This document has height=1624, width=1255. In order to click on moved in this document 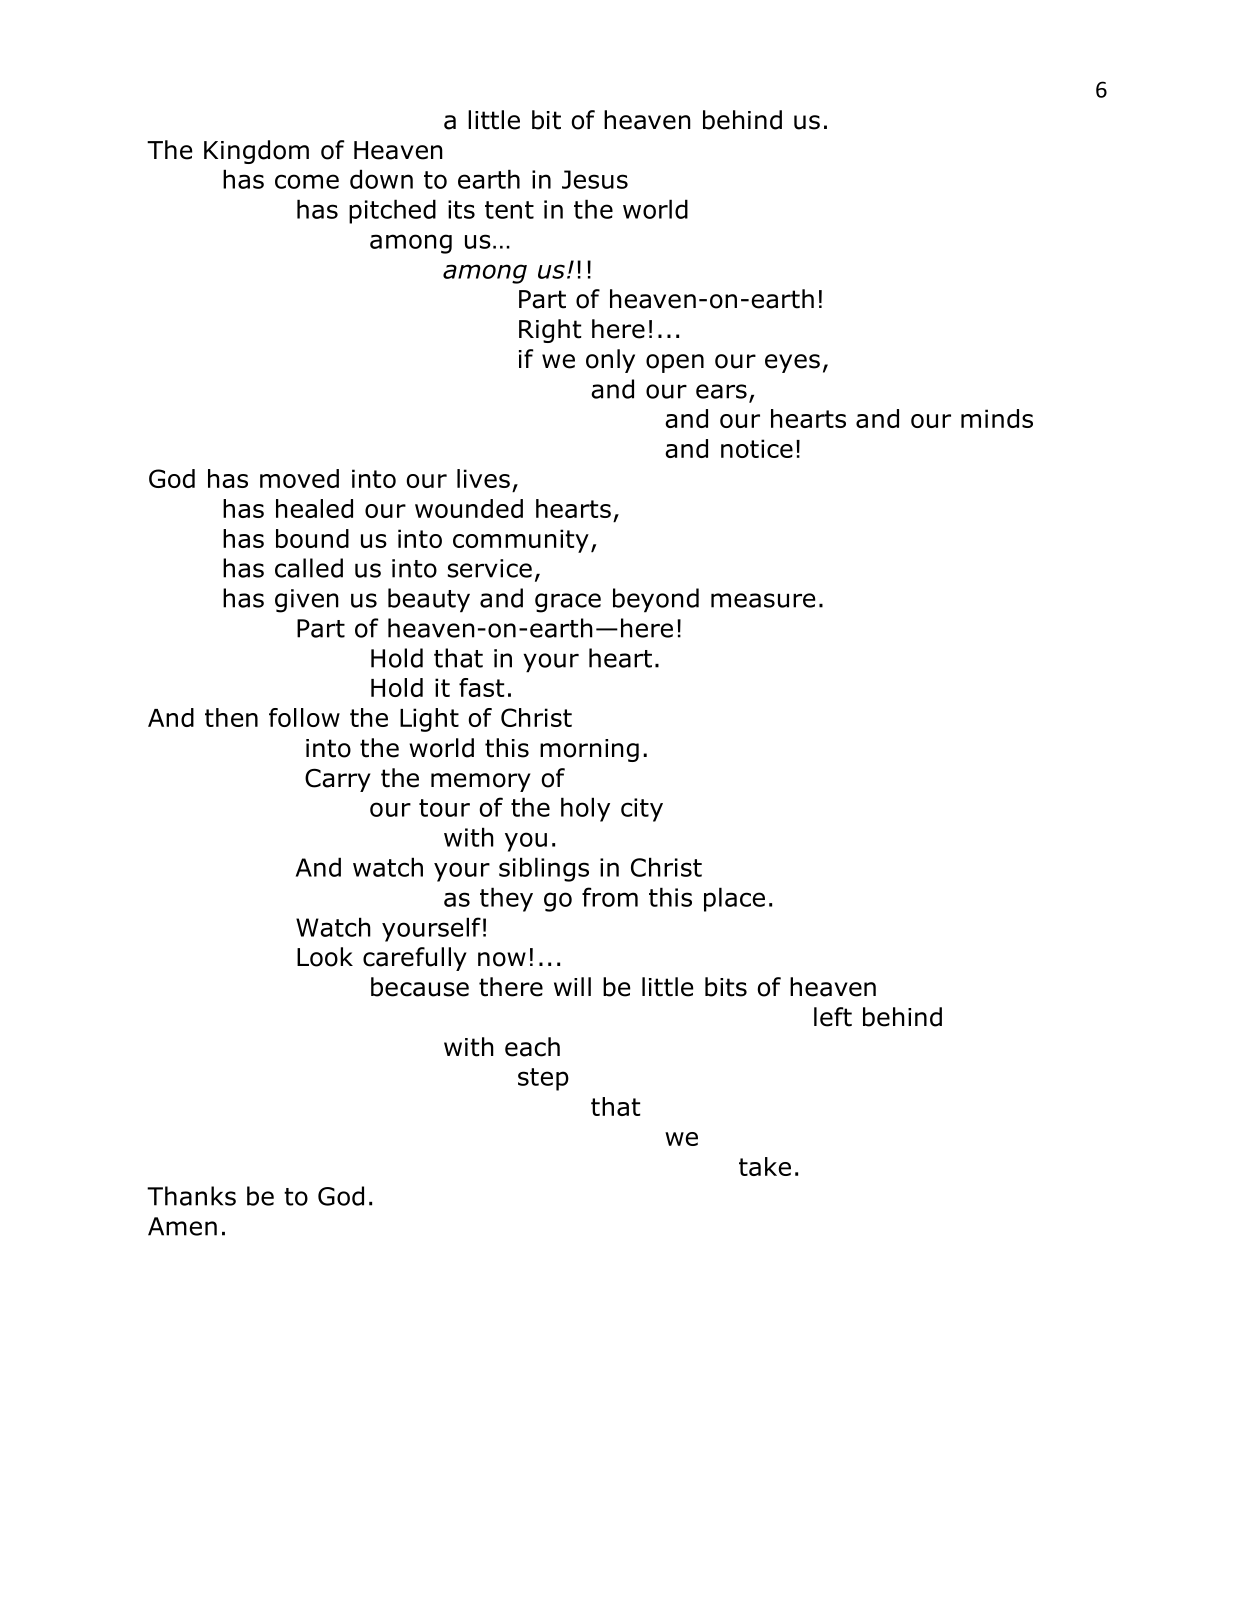, I will do `click(299, 478)`.
